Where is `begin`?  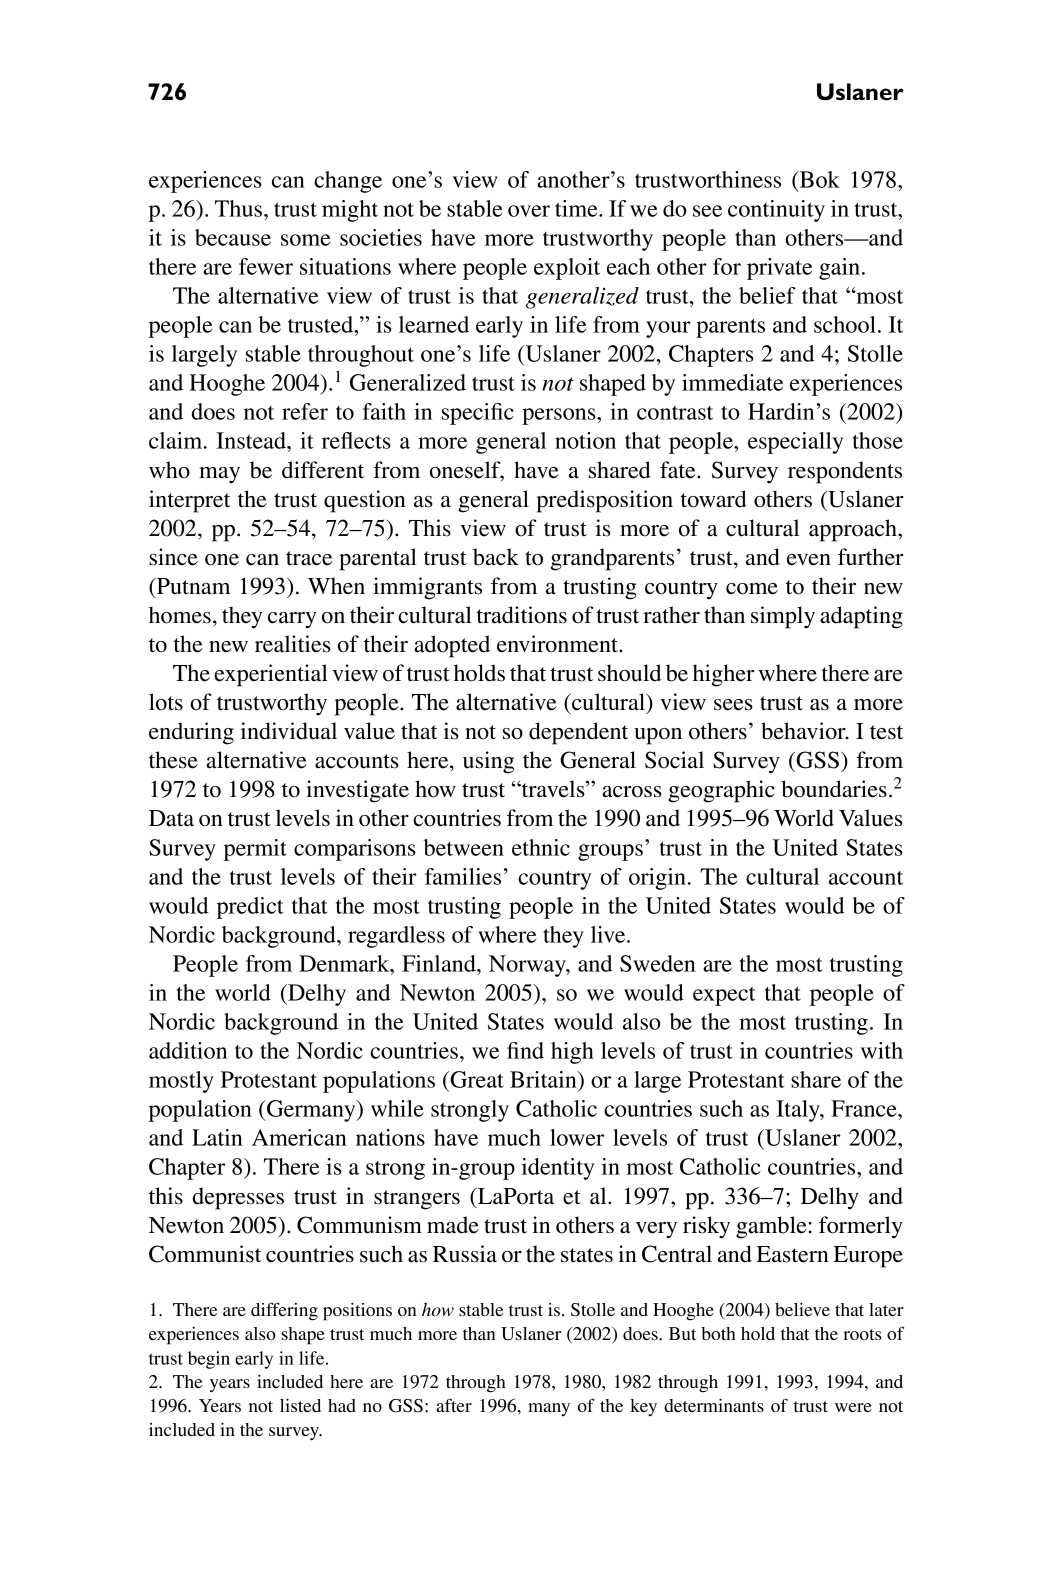
begin is located at coordinates (209, 1360).
